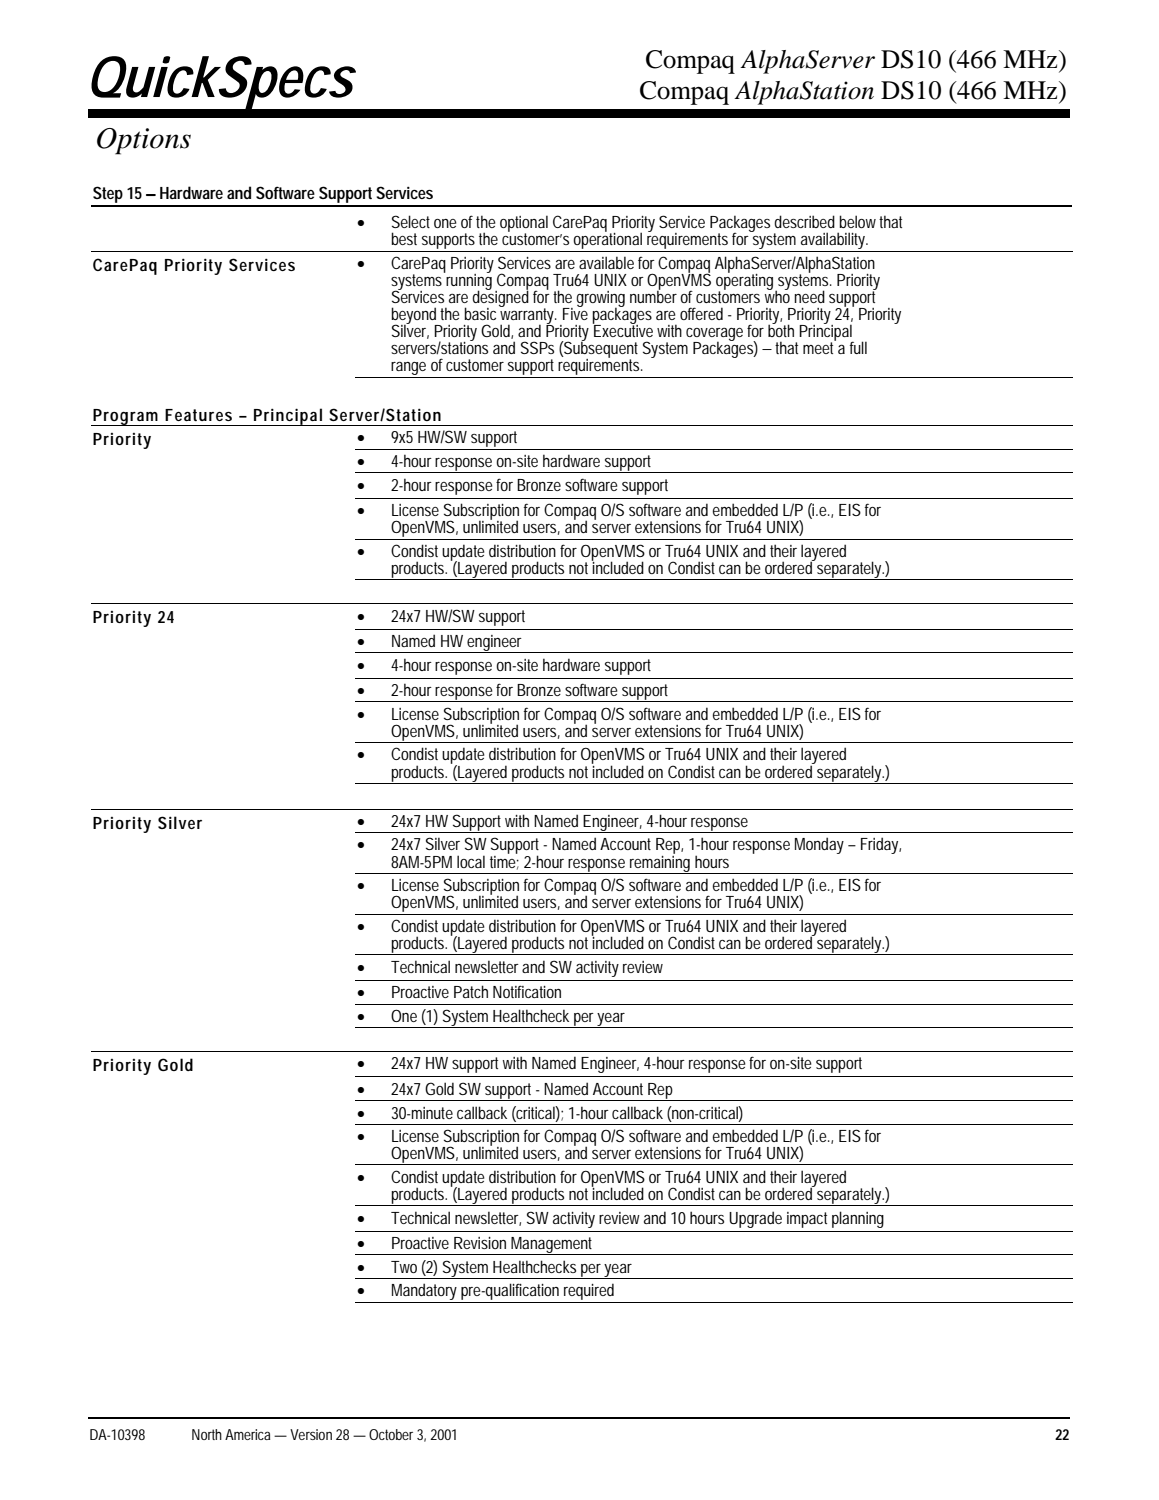  I want to click on Options, so click(144, 141).
